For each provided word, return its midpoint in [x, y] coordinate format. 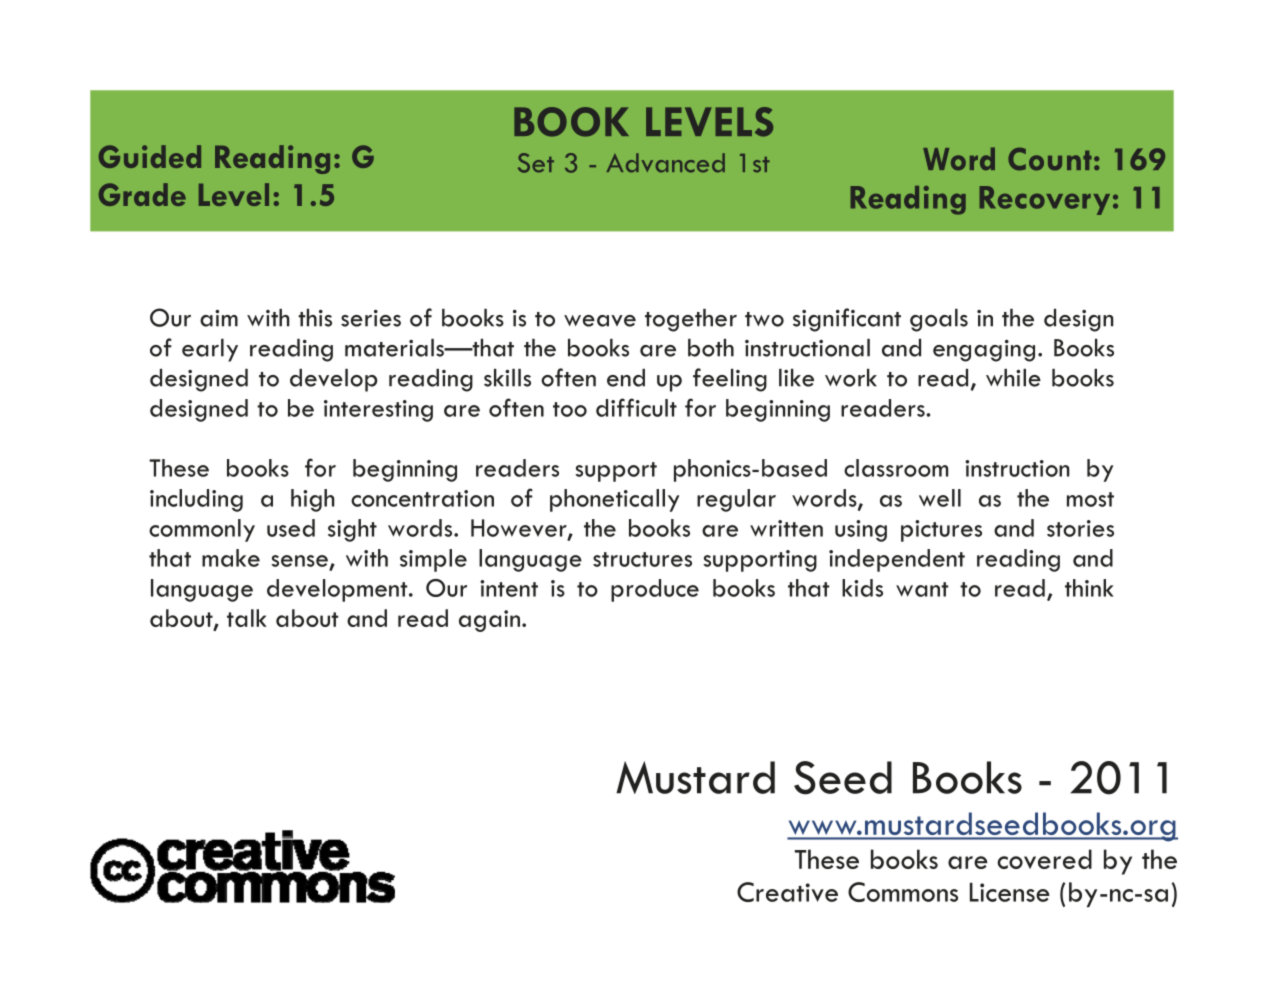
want [922, 589]
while [1013, 378]
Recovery [1044, 200]
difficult [636, 407]
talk [247, 618]
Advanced [666, 163]
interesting [378, 411]
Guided [150, 156]
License [1010, 892]
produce [655, 590]
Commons [903, 892]
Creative [787, 892]
